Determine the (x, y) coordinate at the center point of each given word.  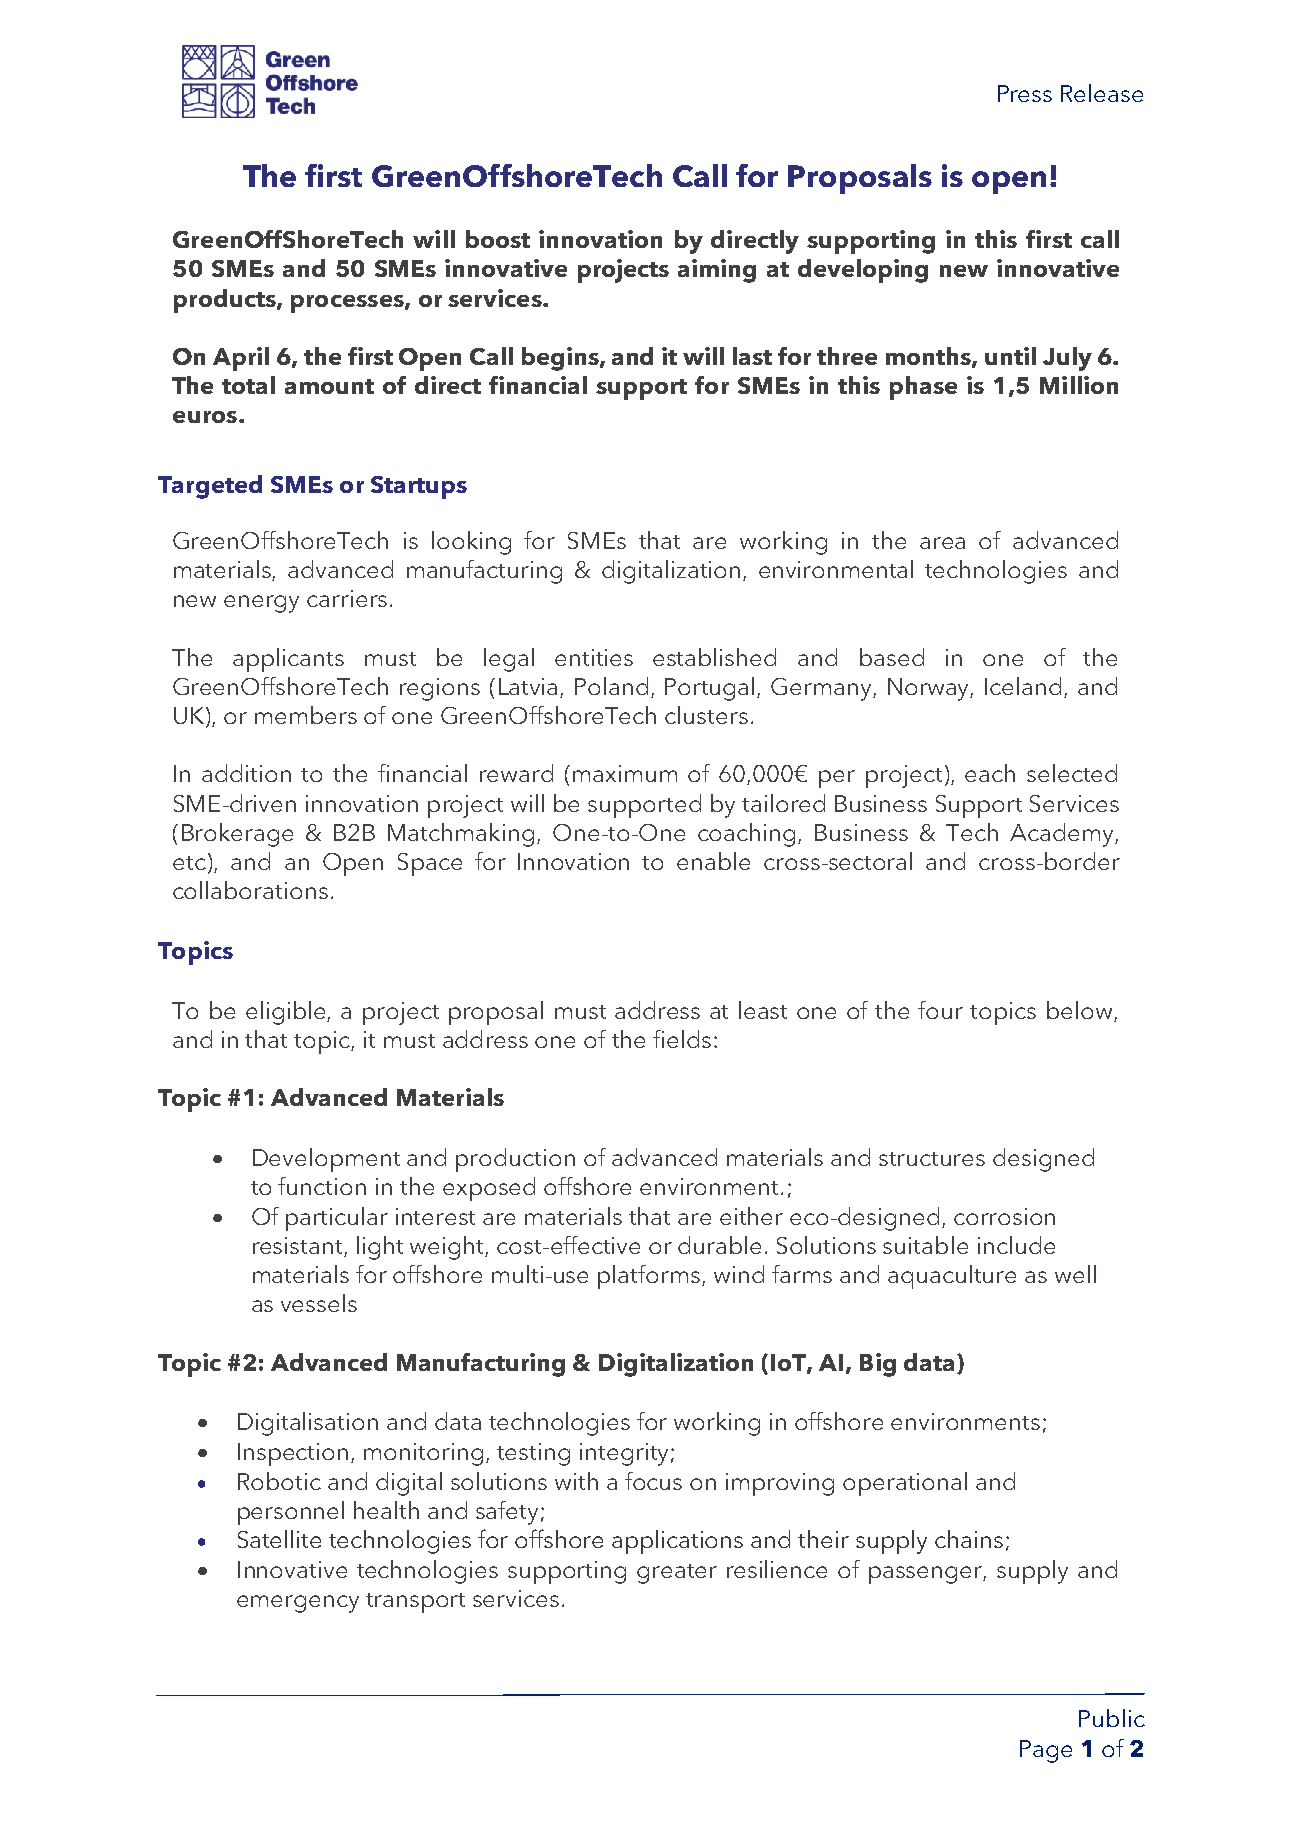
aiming (717, 271)
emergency (298, 1604)
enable (713, 861)
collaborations (250, 890)
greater (677, 1574)
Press (1025, 93)
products (226, 301)
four (940, 1010)
